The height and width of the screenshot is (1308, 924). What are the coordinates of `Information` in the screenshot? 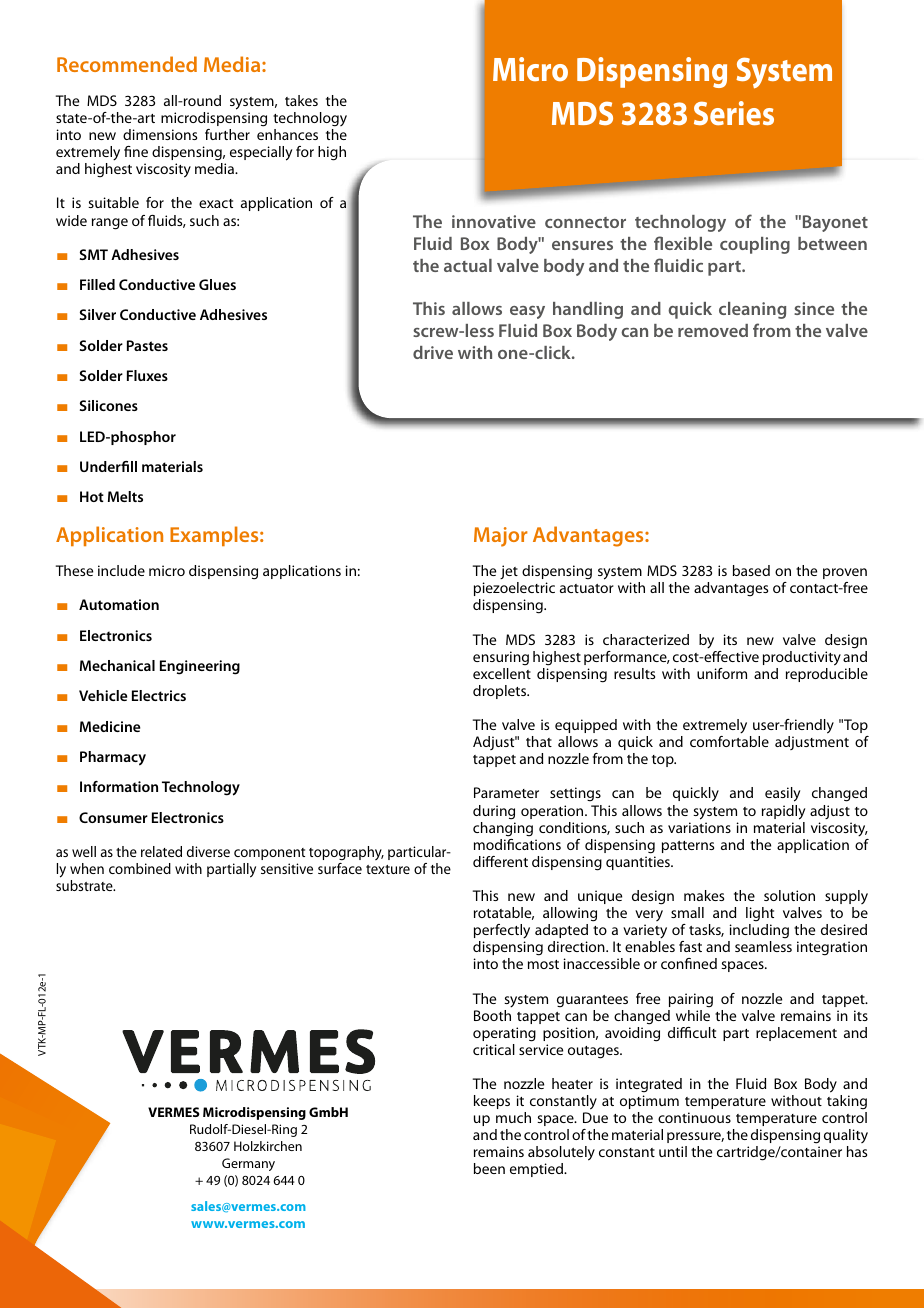 It's located at (119, 786).
